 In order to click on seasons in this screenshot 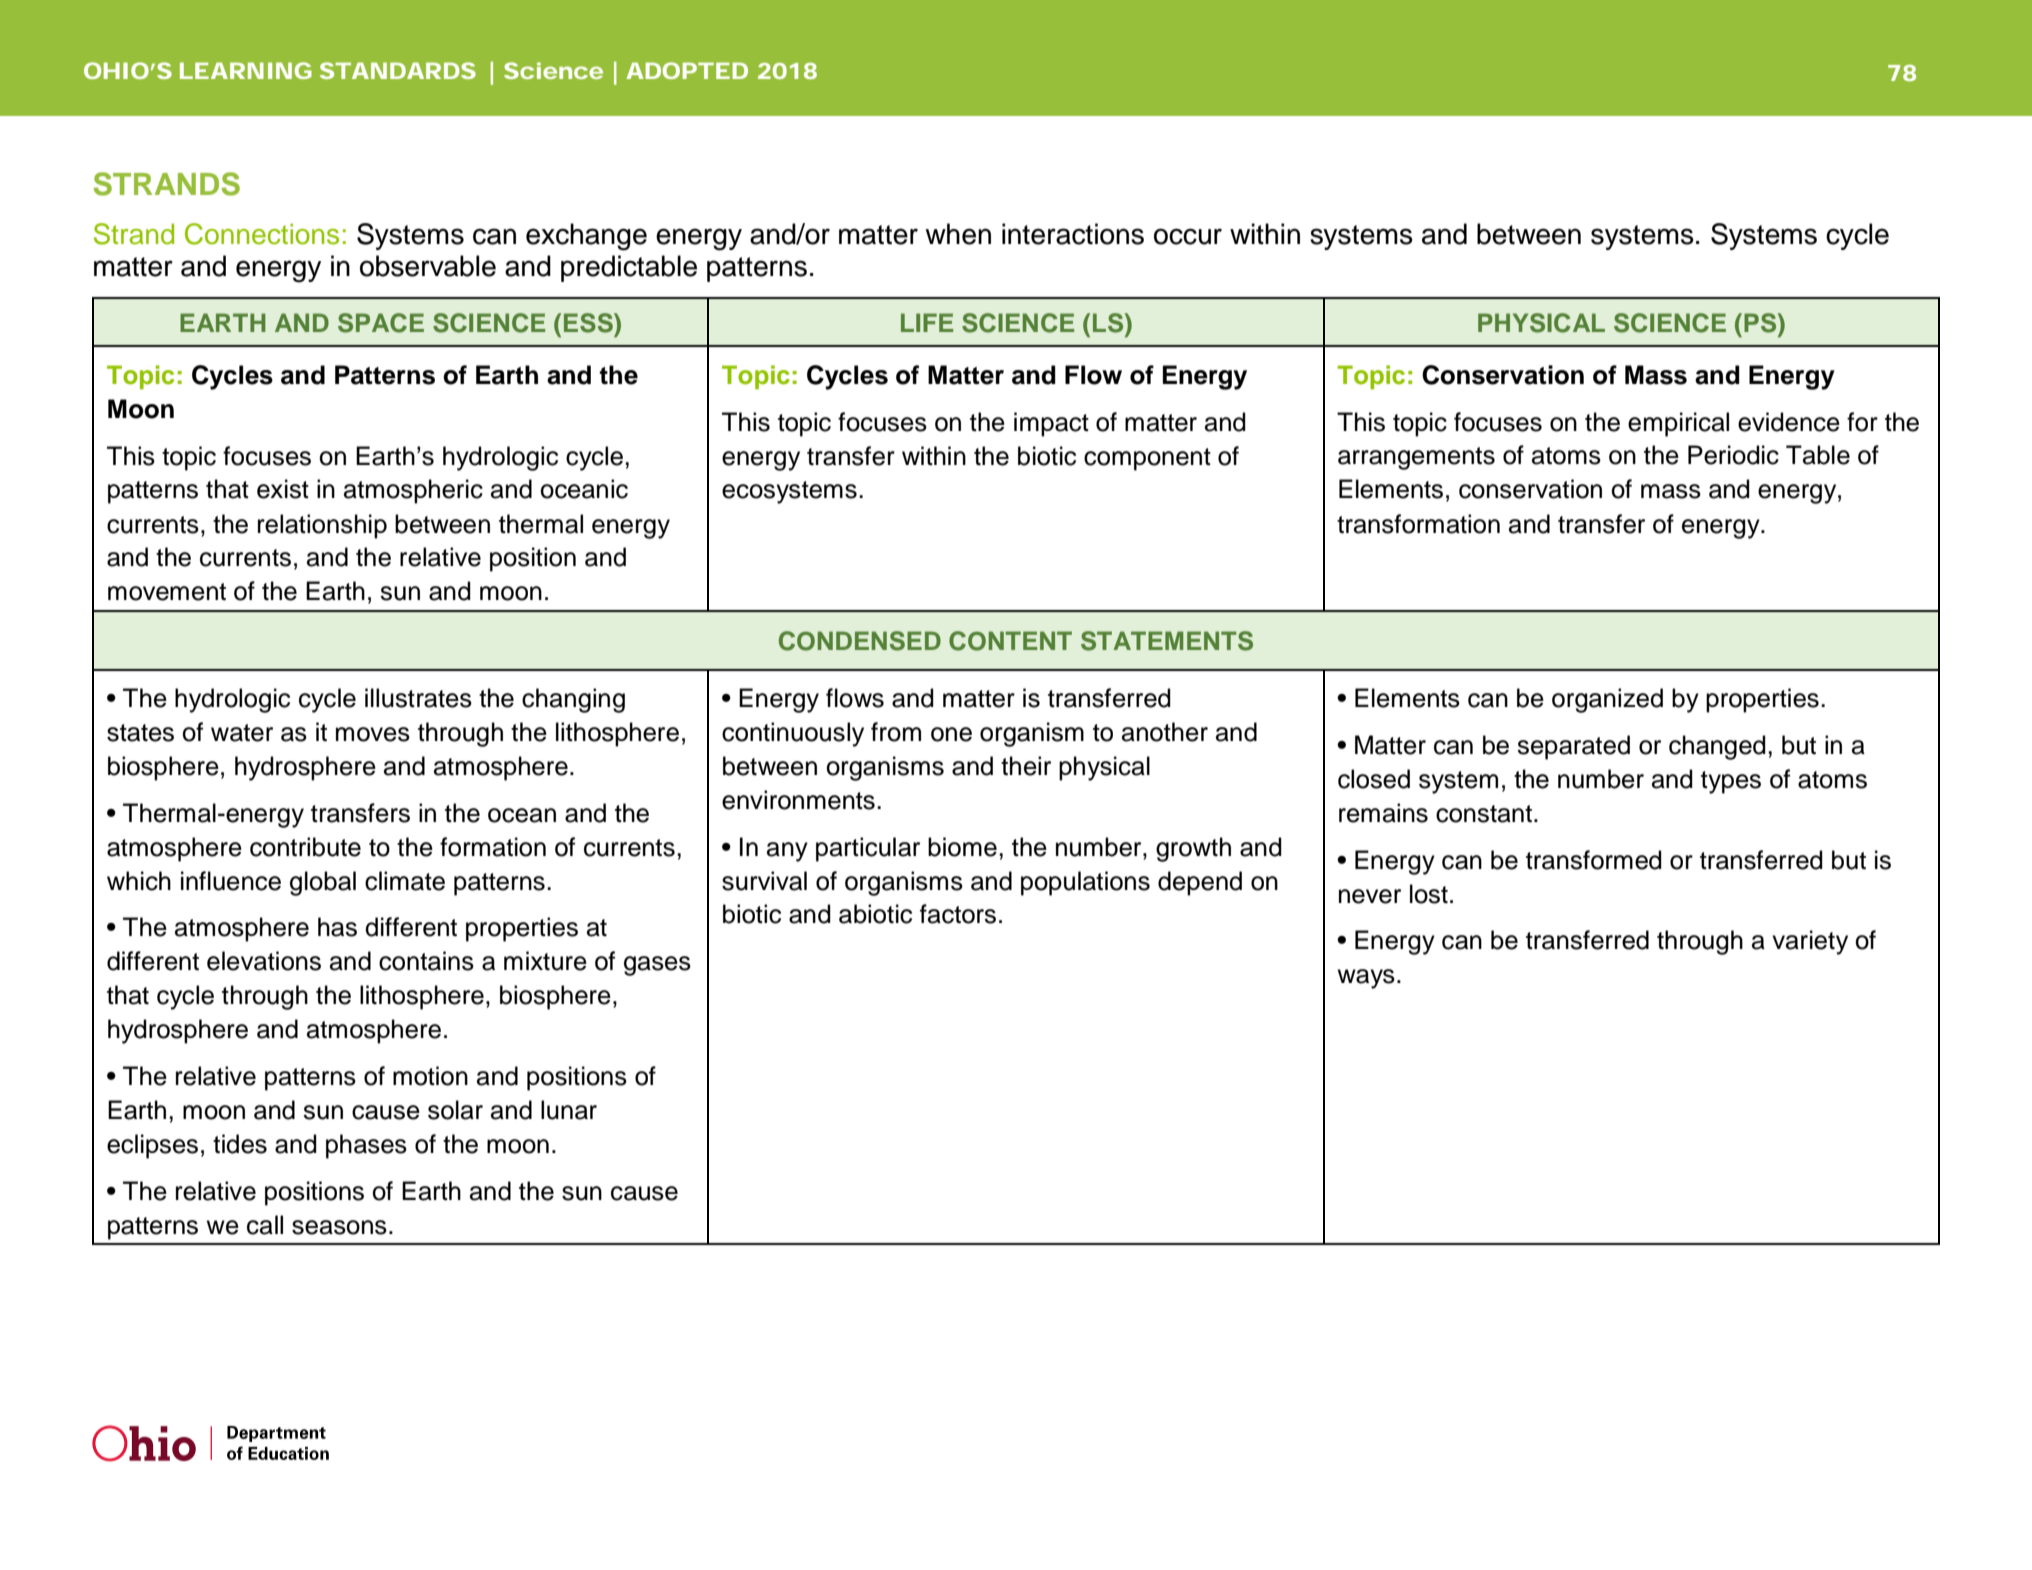, I will do `click(339, 1227)`.
